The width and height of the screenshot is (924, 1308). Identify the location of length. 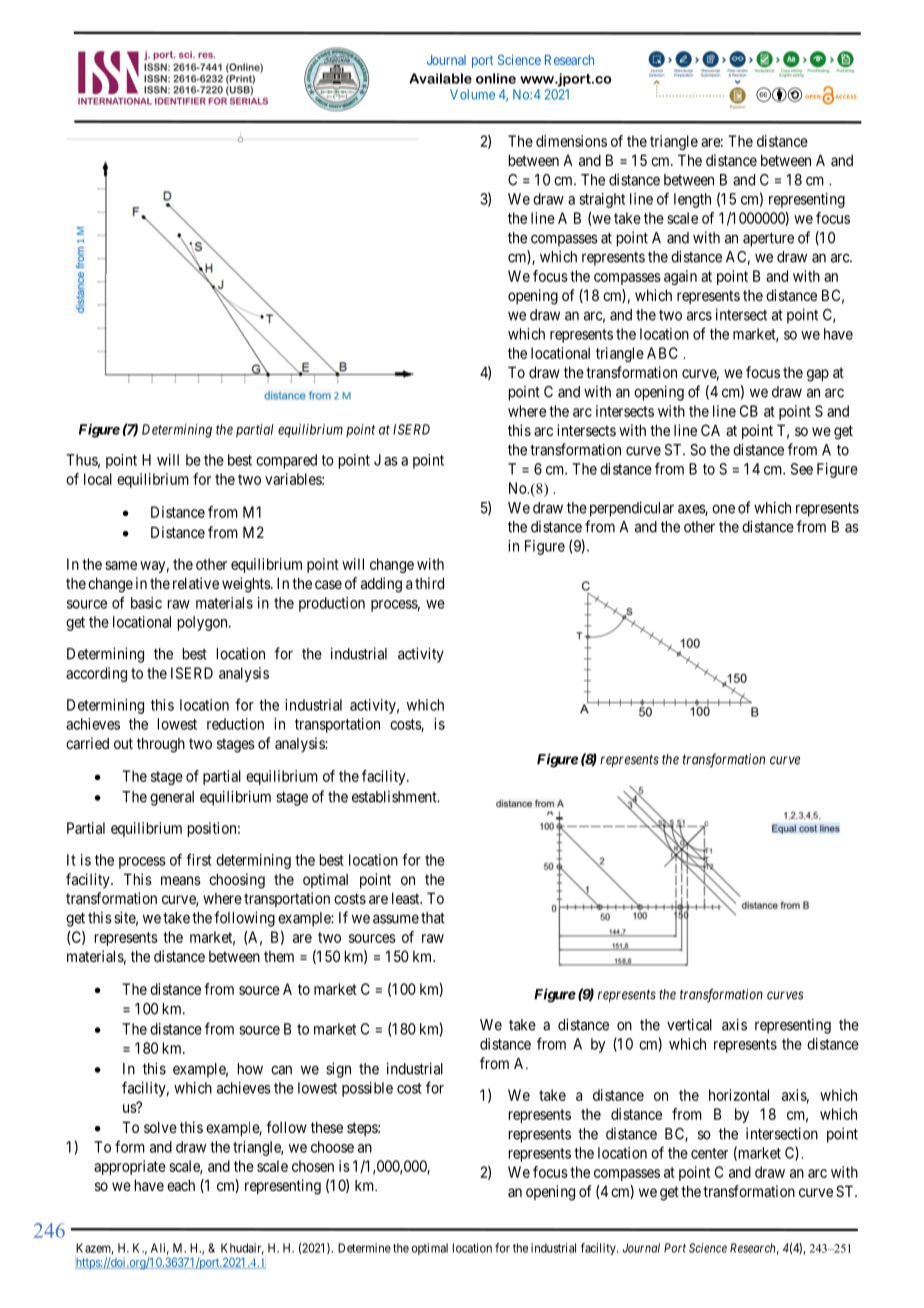
(692, 200).
